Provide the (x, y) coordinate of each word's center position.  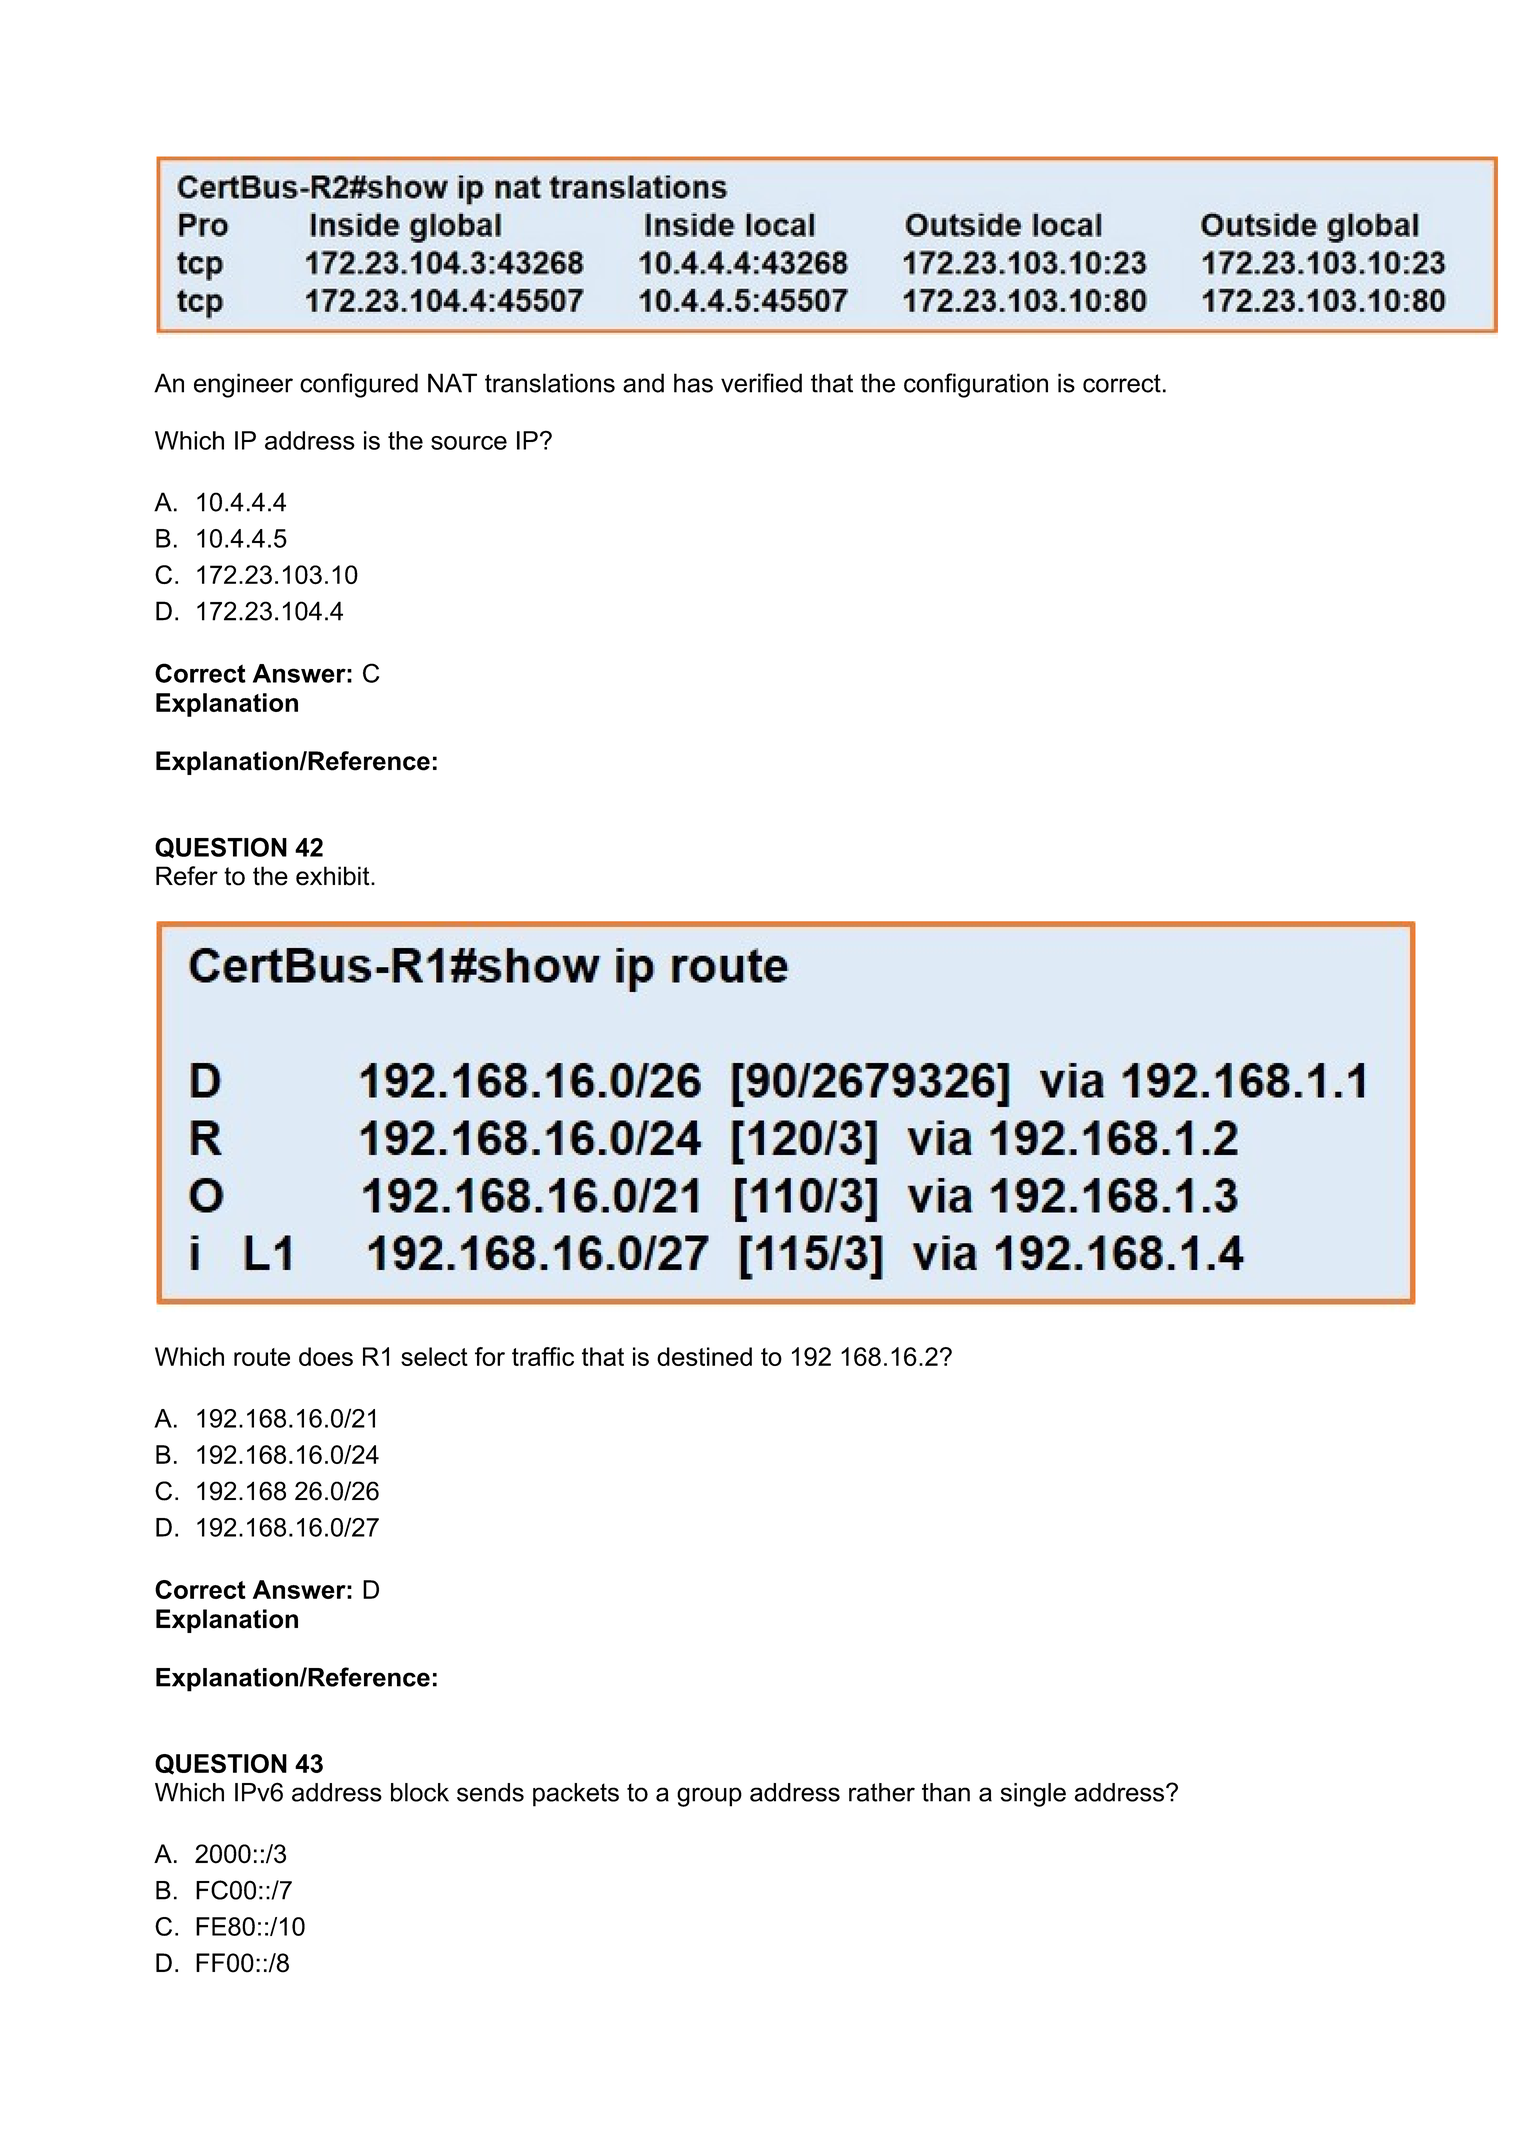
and (643, 383)
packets (576, 1795)
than (946, 1792)
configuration (976, 385)
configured (359, 385)
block (420, 1792)
